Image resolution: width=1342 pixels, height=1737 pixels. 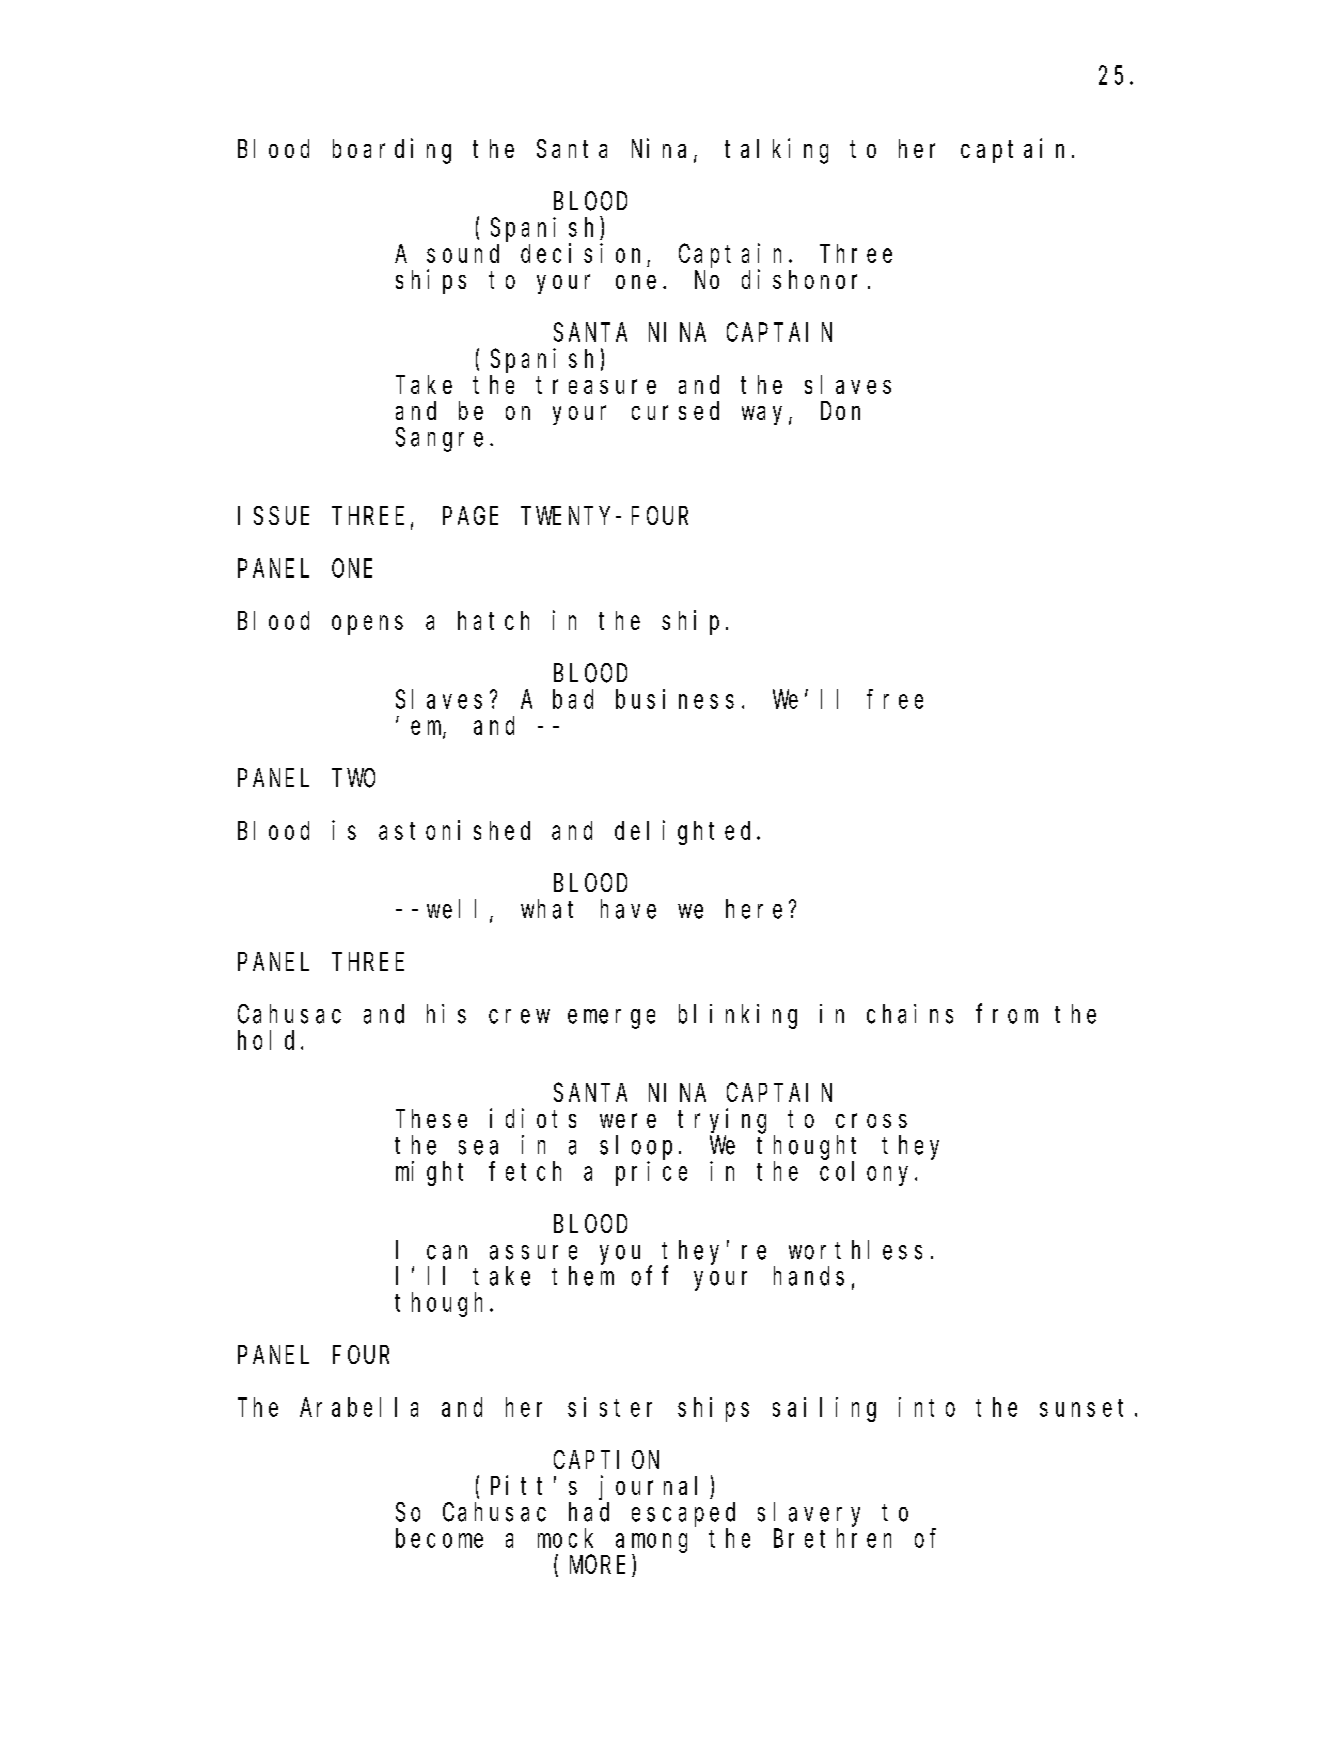 I want to click on decision, so click(x=580, y=253).
